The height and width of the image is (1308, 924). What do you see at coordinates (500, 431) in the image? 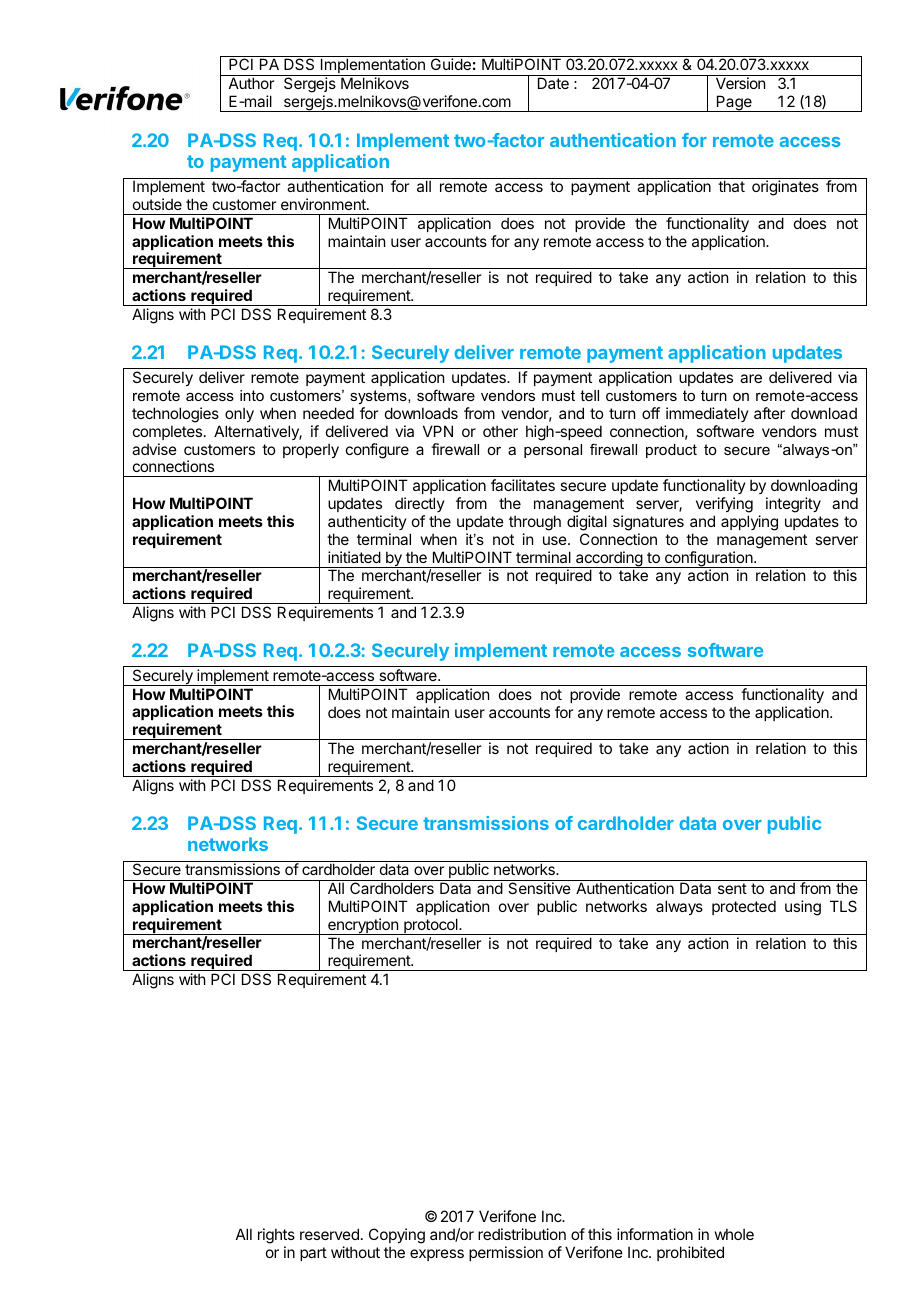
I see `other` at bounding box center [500, 431].
